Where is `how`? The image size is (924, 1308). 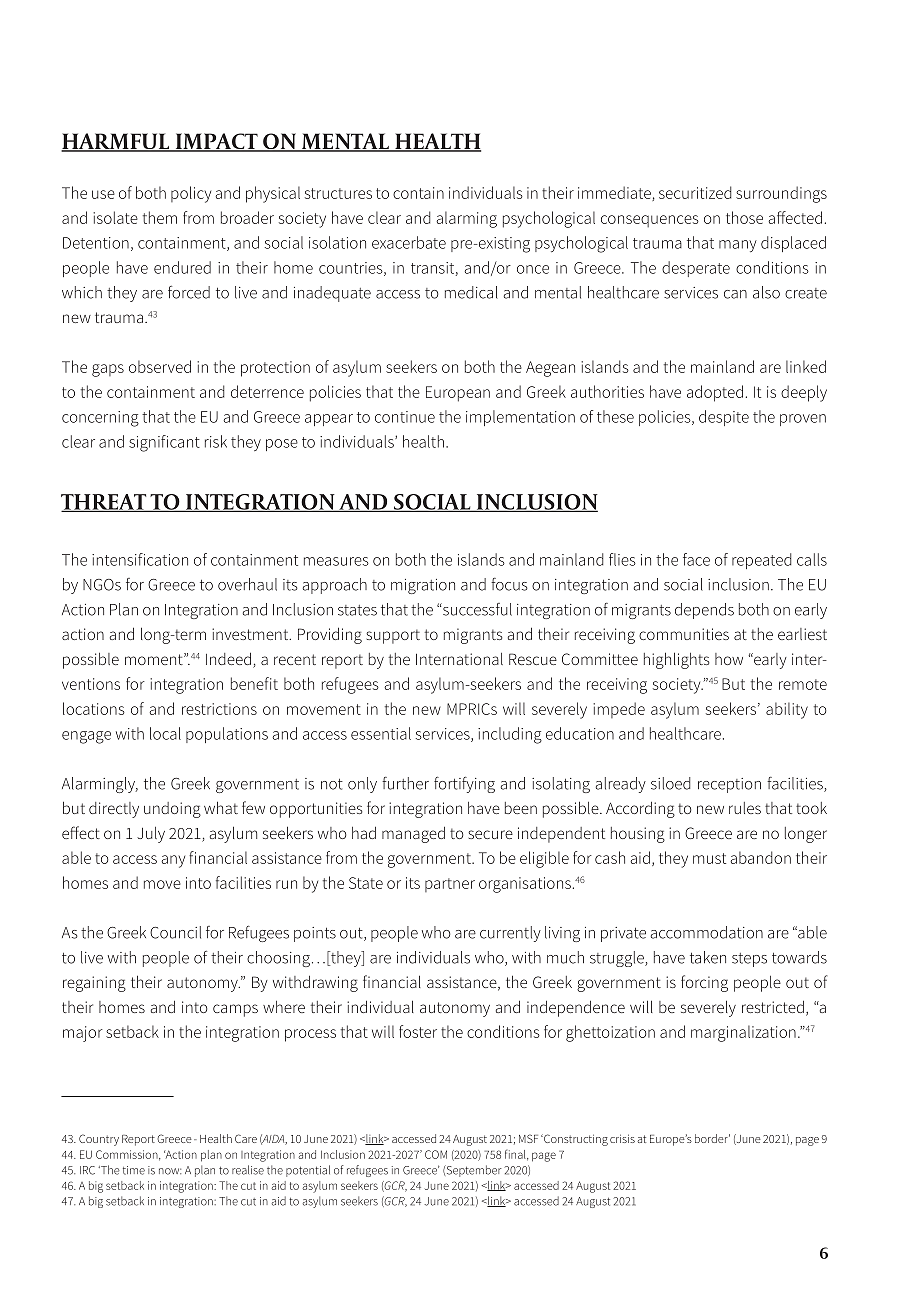 how is located at coordinates (729, 659).
